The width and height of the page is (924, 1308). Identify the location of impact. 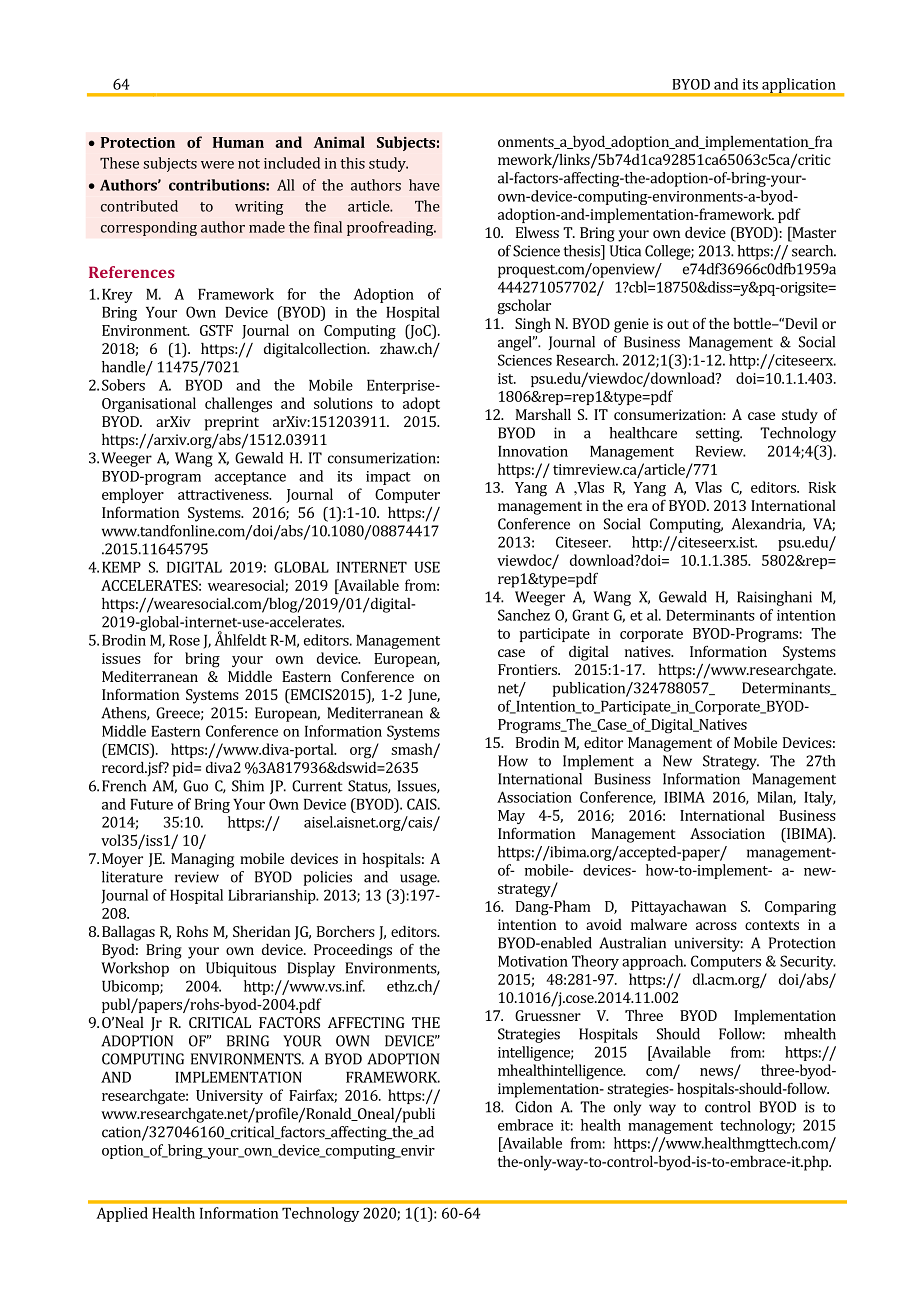
(388, 478).
